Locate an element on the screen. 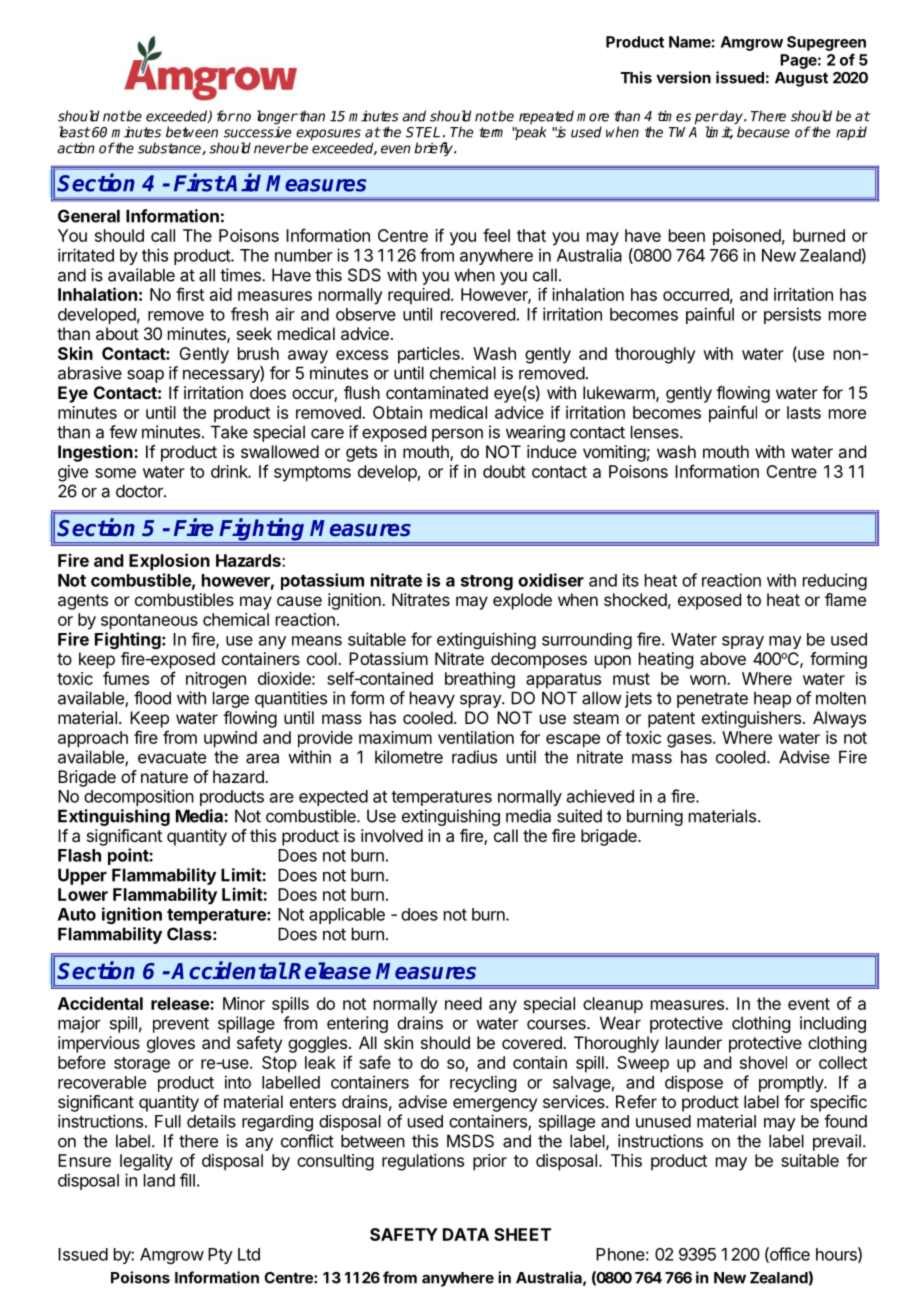 The width and height of the screenshot is (924, 1308). repeated is located at coordinates (546, 118).
